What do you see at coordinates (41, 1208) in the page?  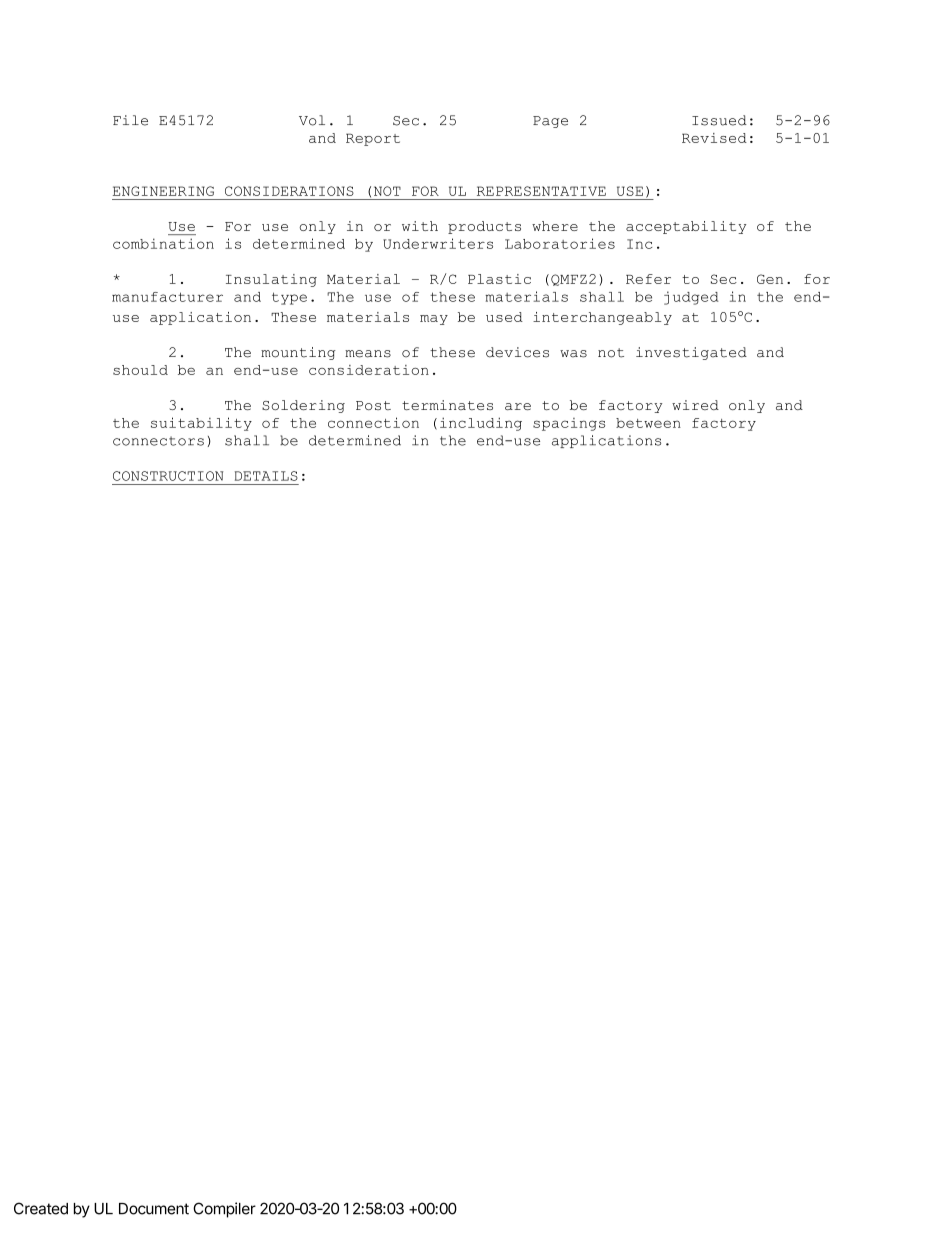 I see `Created` at bounding box center [41, 1208].
